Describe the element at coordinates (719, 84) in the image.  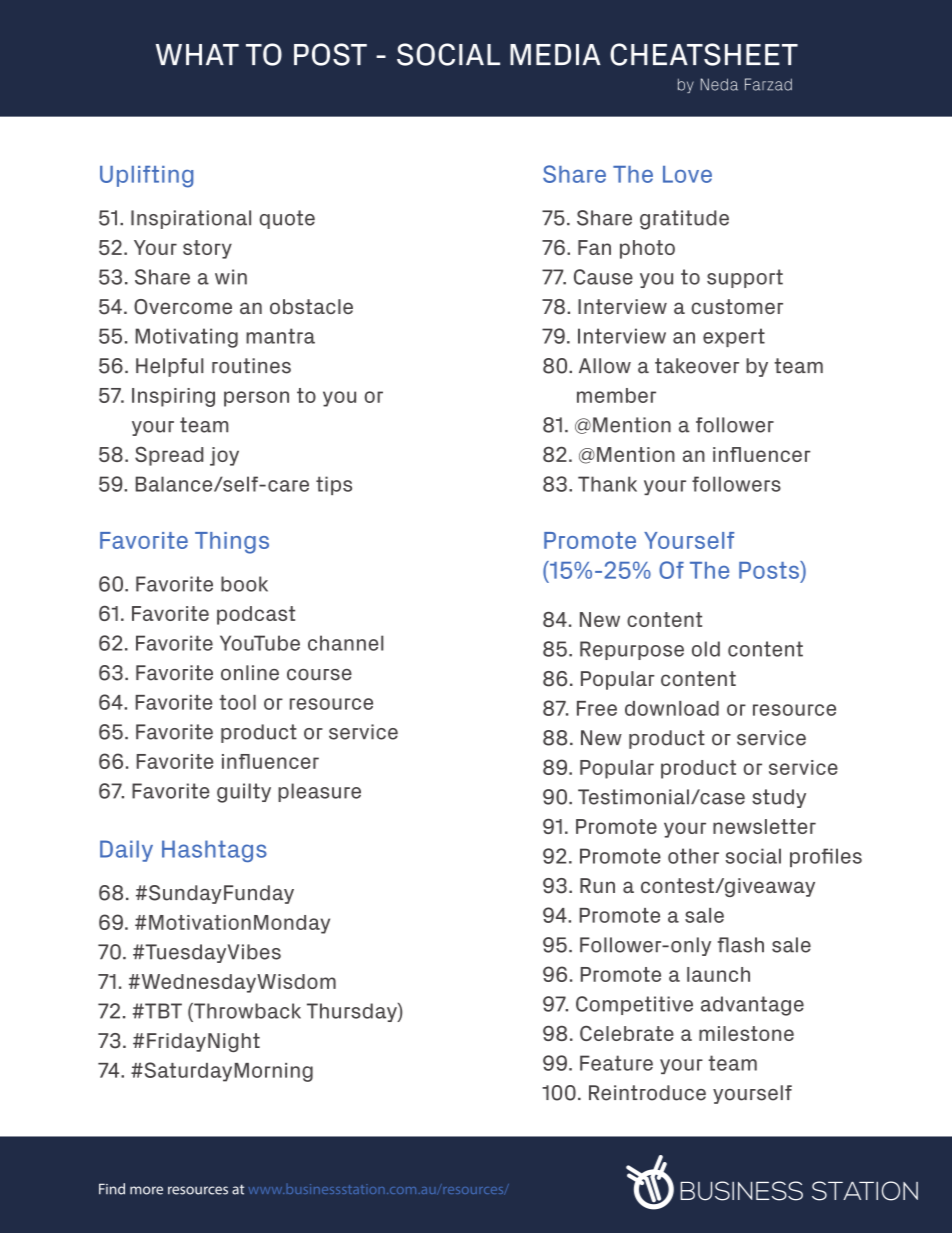
I see `Neda` at that location.
